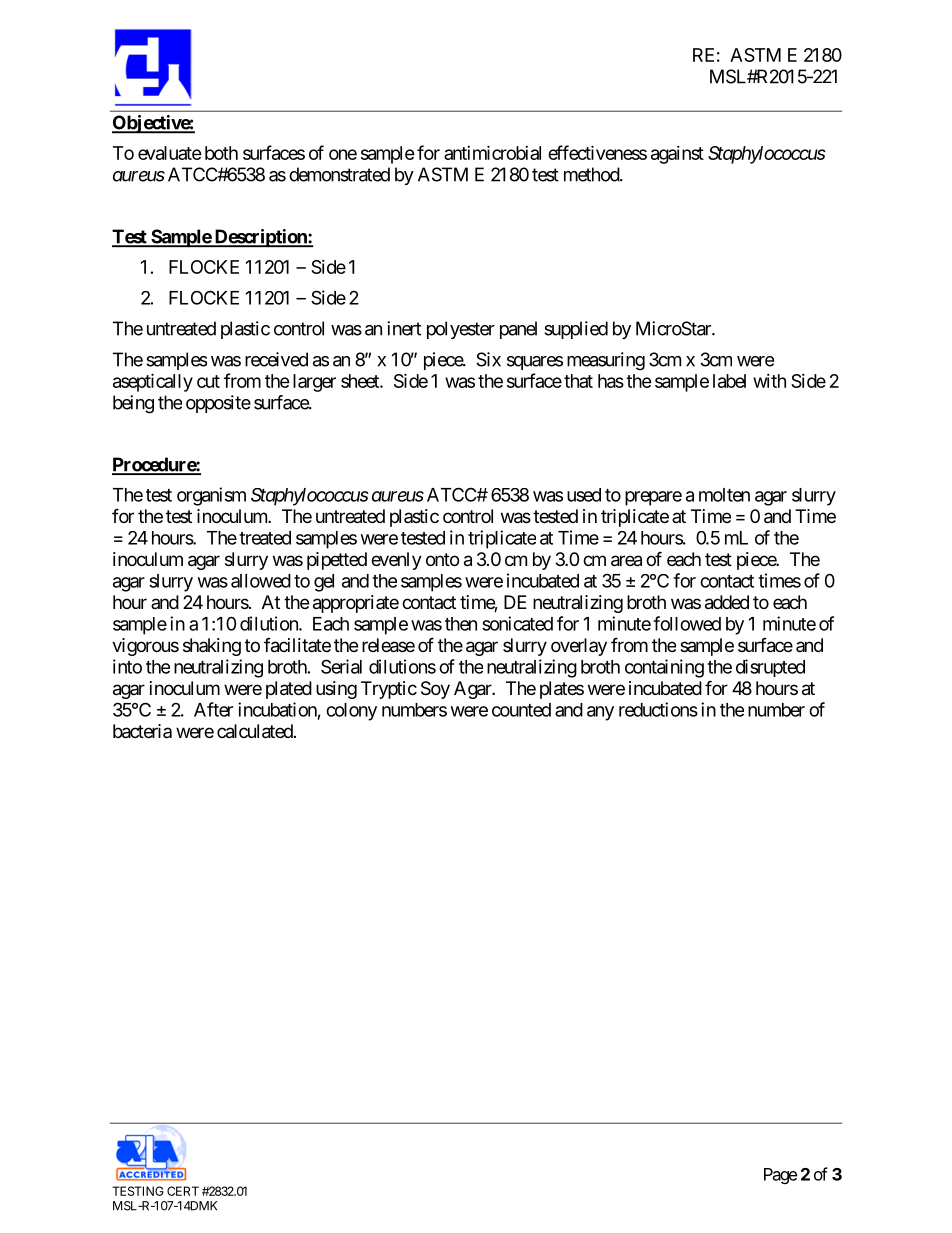  I want to click on both, so click(221, 153).
